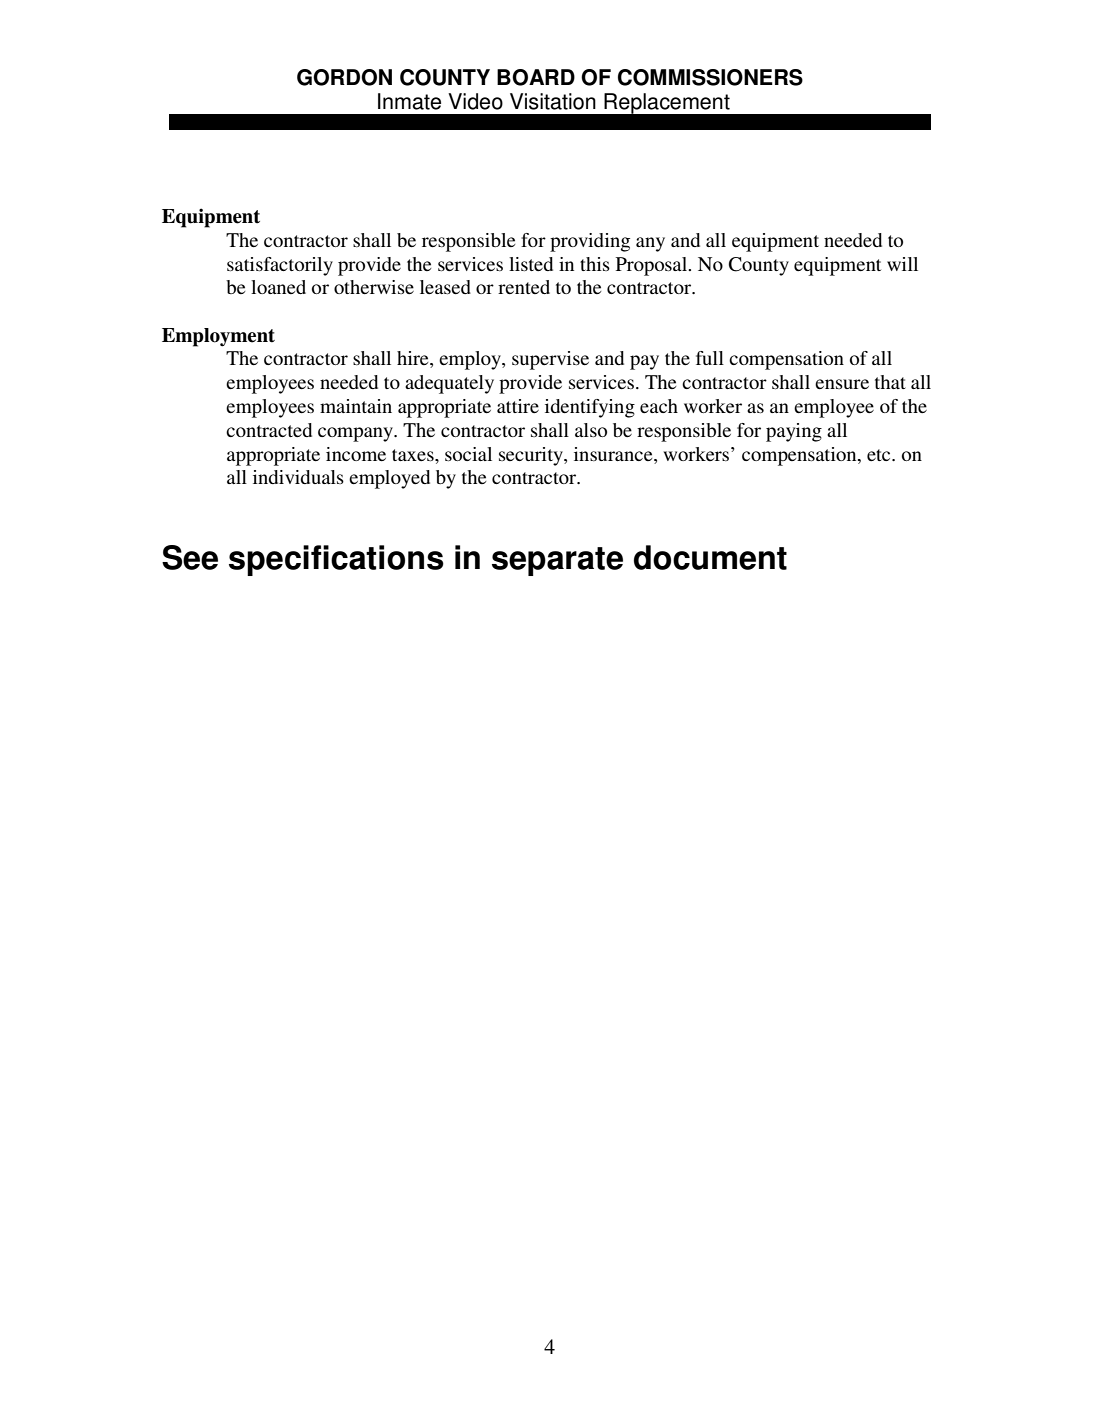  What do you see at coordinates (842, 384) in the screenshot?
I see `ensure` at bounding box center [842, 384].
